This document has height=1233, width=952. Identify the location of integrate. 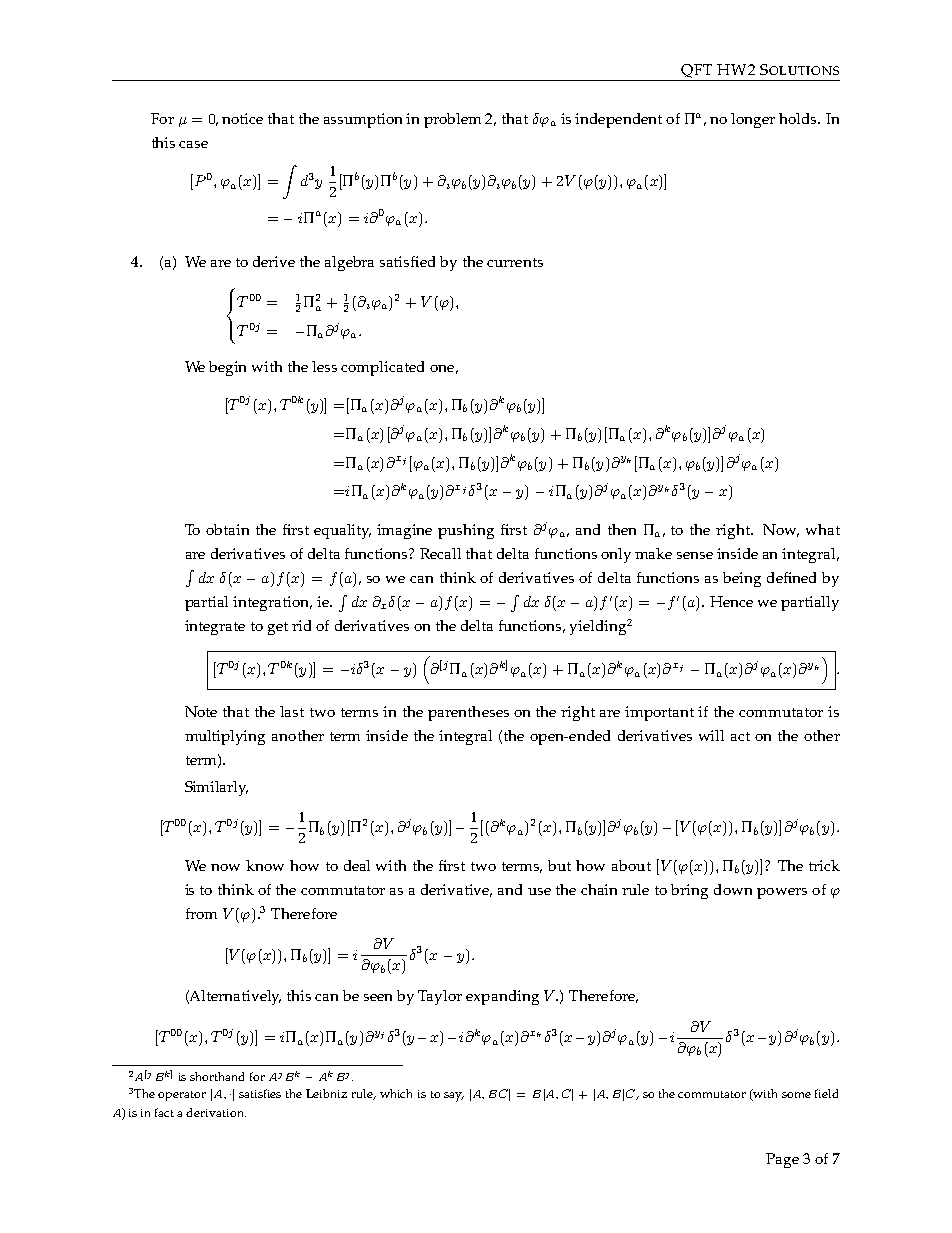
(215, 627).
